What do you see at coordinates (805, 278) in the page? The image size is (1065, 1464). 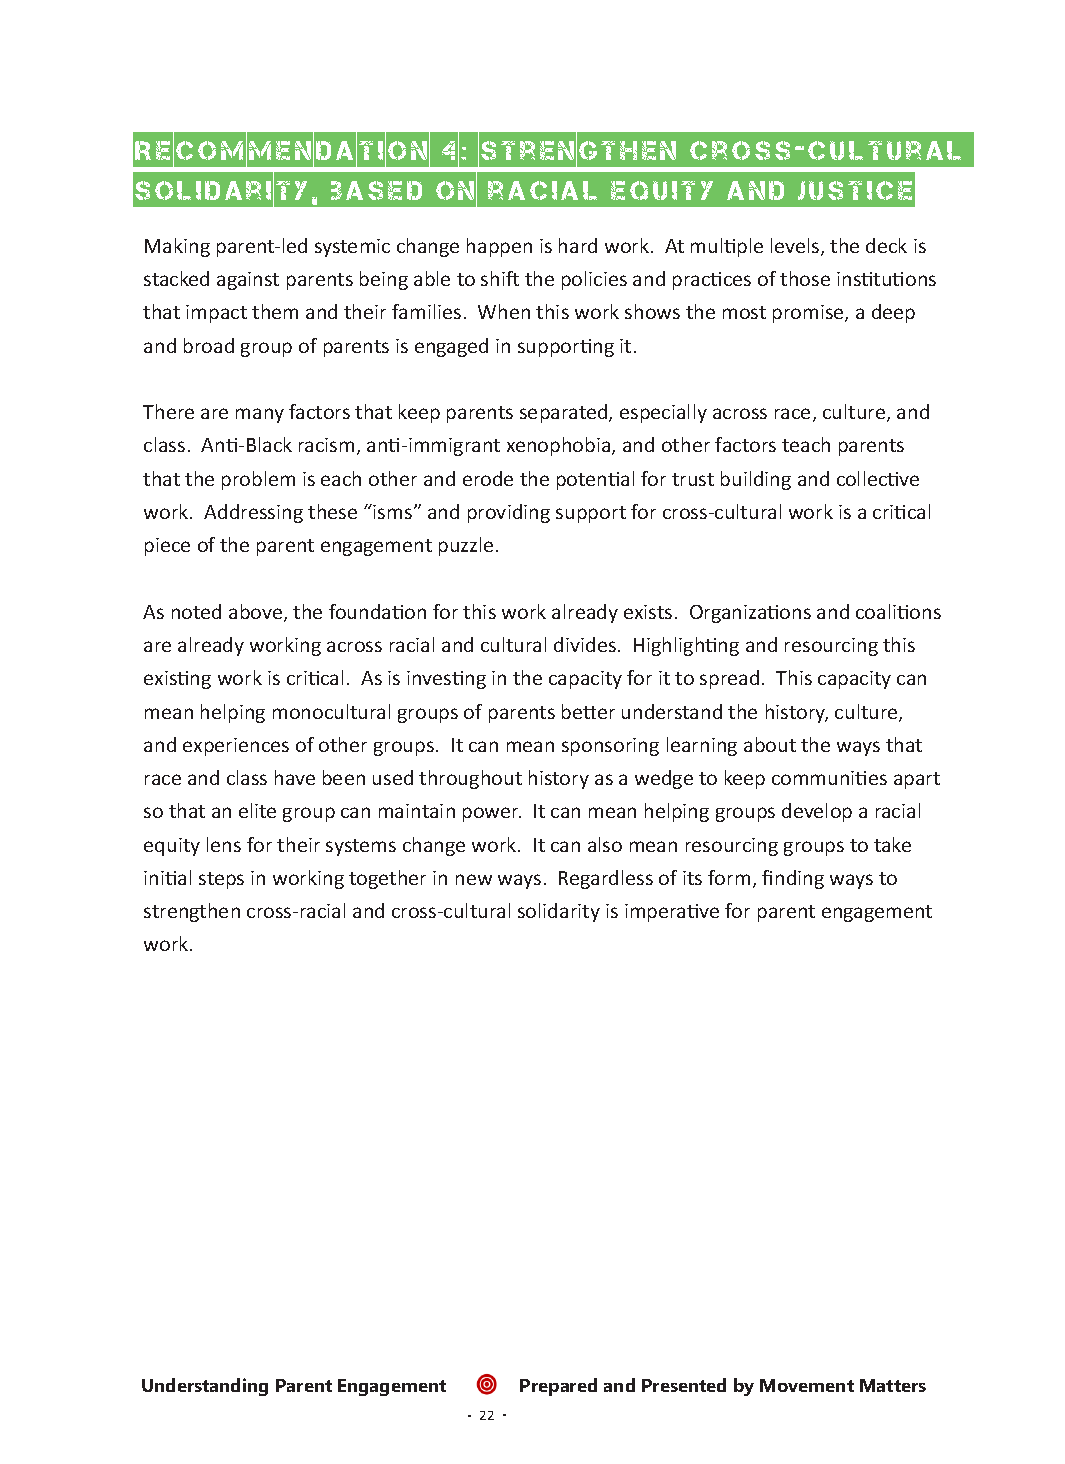 I see `those` at bounding box center [805, 278].
